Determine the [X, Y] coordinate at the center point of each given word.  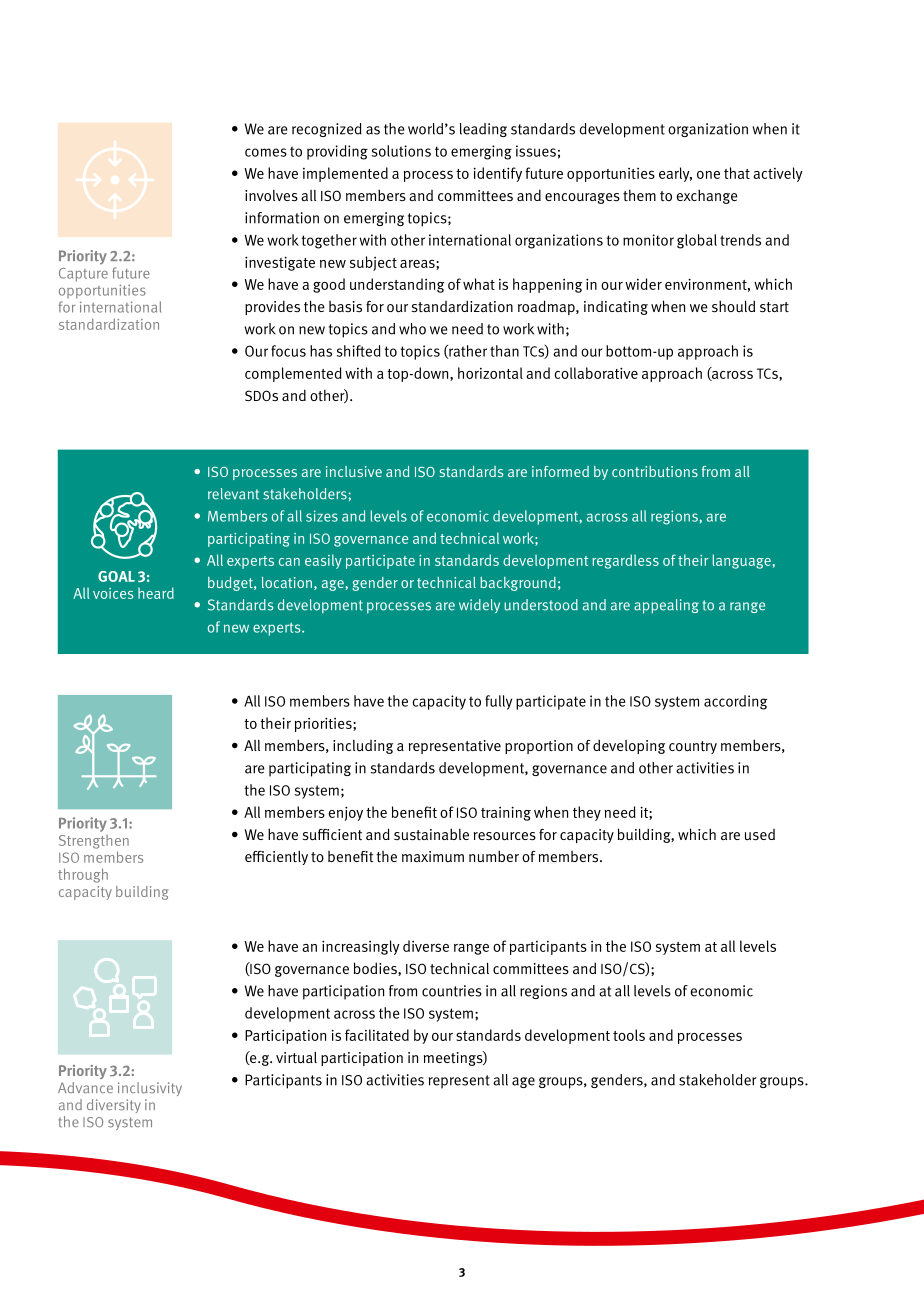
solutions [401, 151]
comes [266, 152]
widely [479, 606]
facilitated [377, 1035]
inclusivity [150, 1089]
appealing [666, 606]
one [708, 175]
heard [156, 593]
